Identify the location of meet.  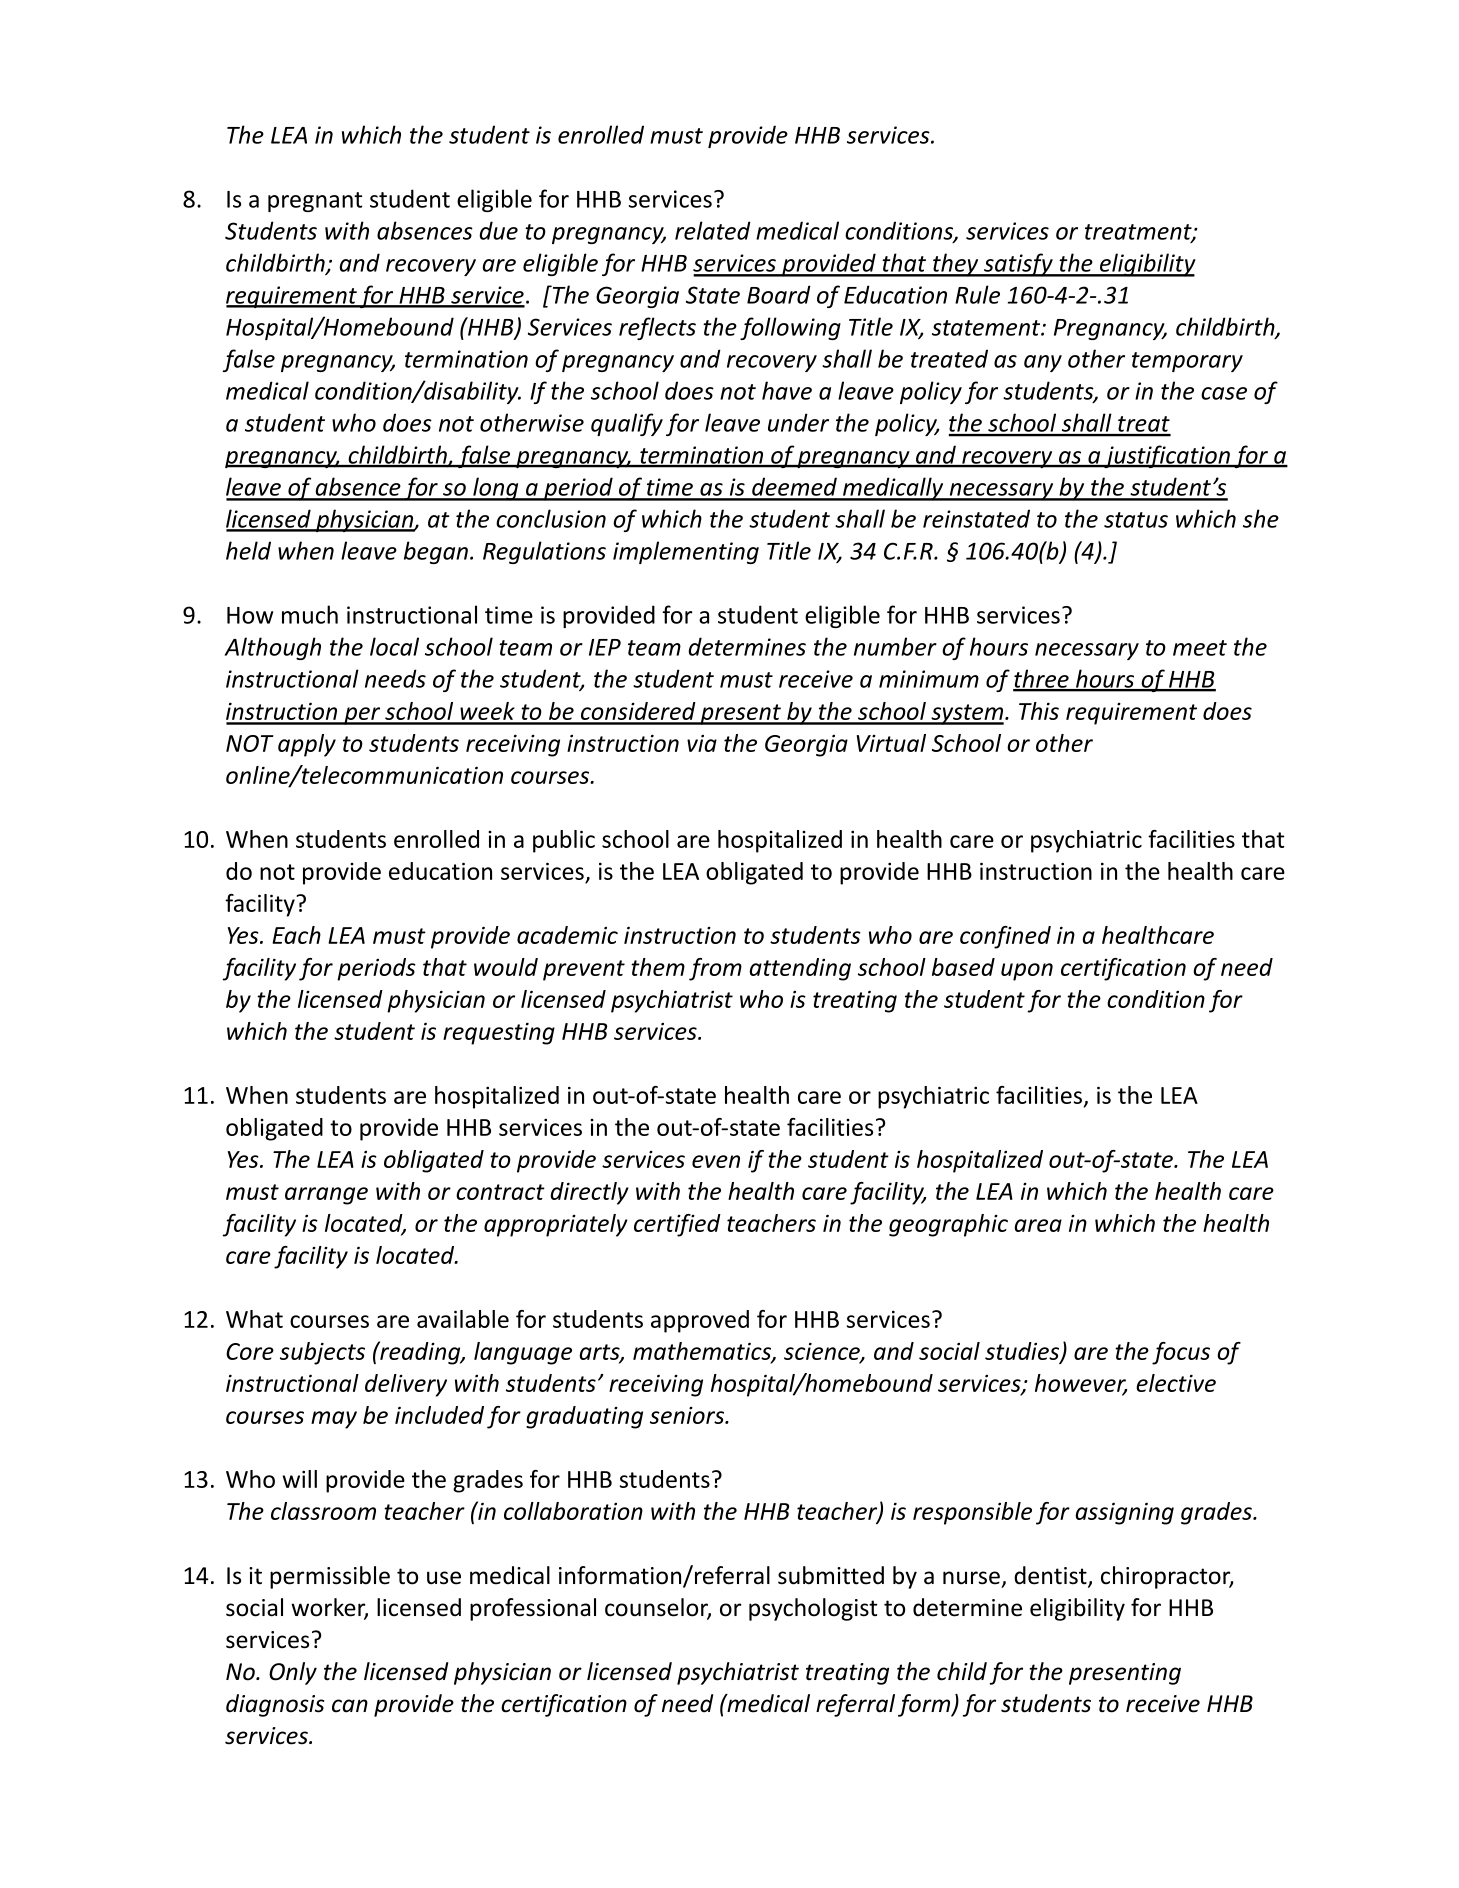
(1200, 648).
